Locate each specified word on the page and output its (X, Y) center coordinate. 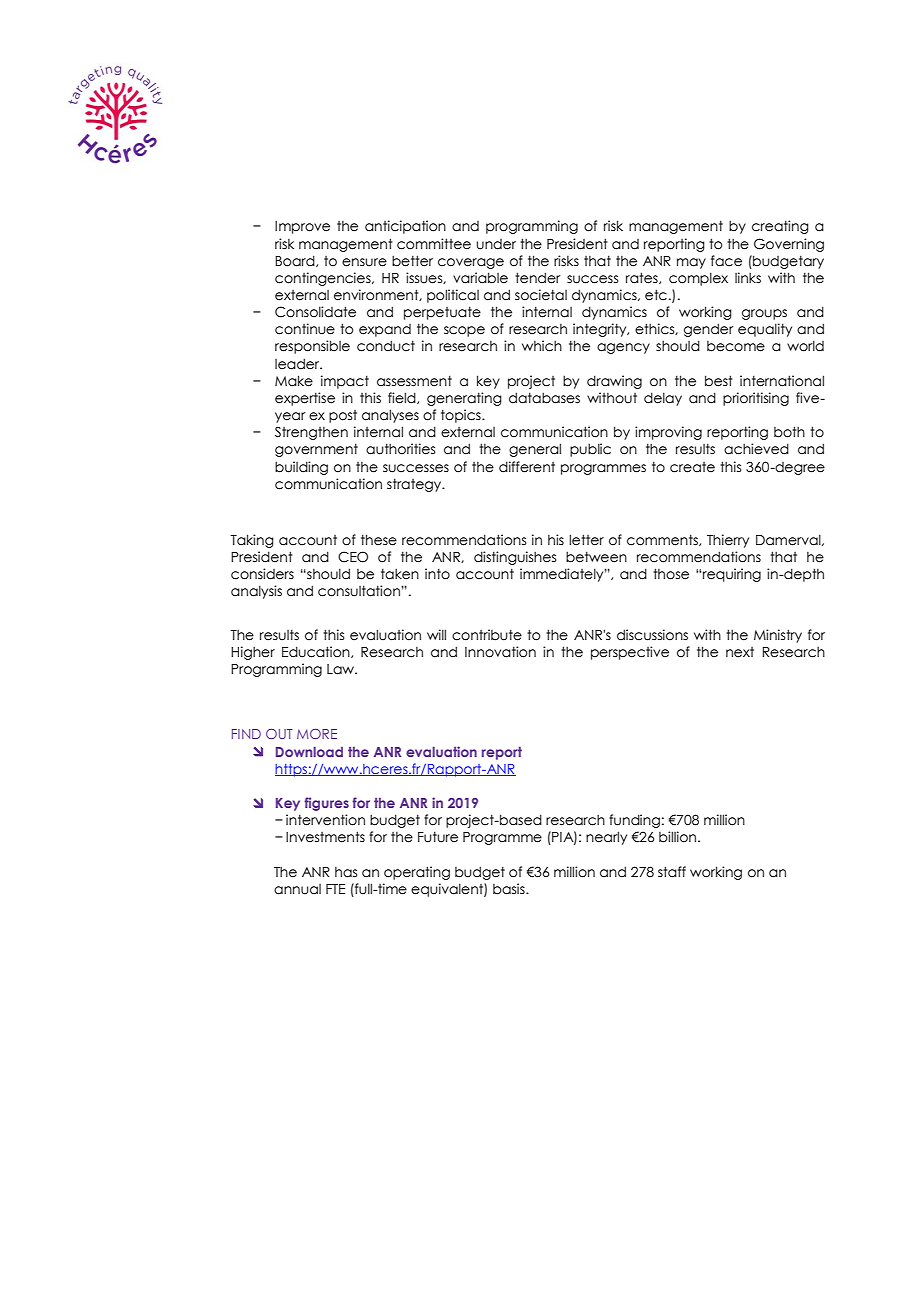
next (740, 652)
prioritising (756, 399)
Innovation (500, 652)
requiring (732, 575)
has (346, 872)
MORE (317, 734)
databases (544, 398)
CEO (353, 557)
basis (510, 889)
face (726, 261)
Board (296, 261)
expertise (305, 399)
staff (672, 872)
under (496, 244)
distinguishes (515, 558)
